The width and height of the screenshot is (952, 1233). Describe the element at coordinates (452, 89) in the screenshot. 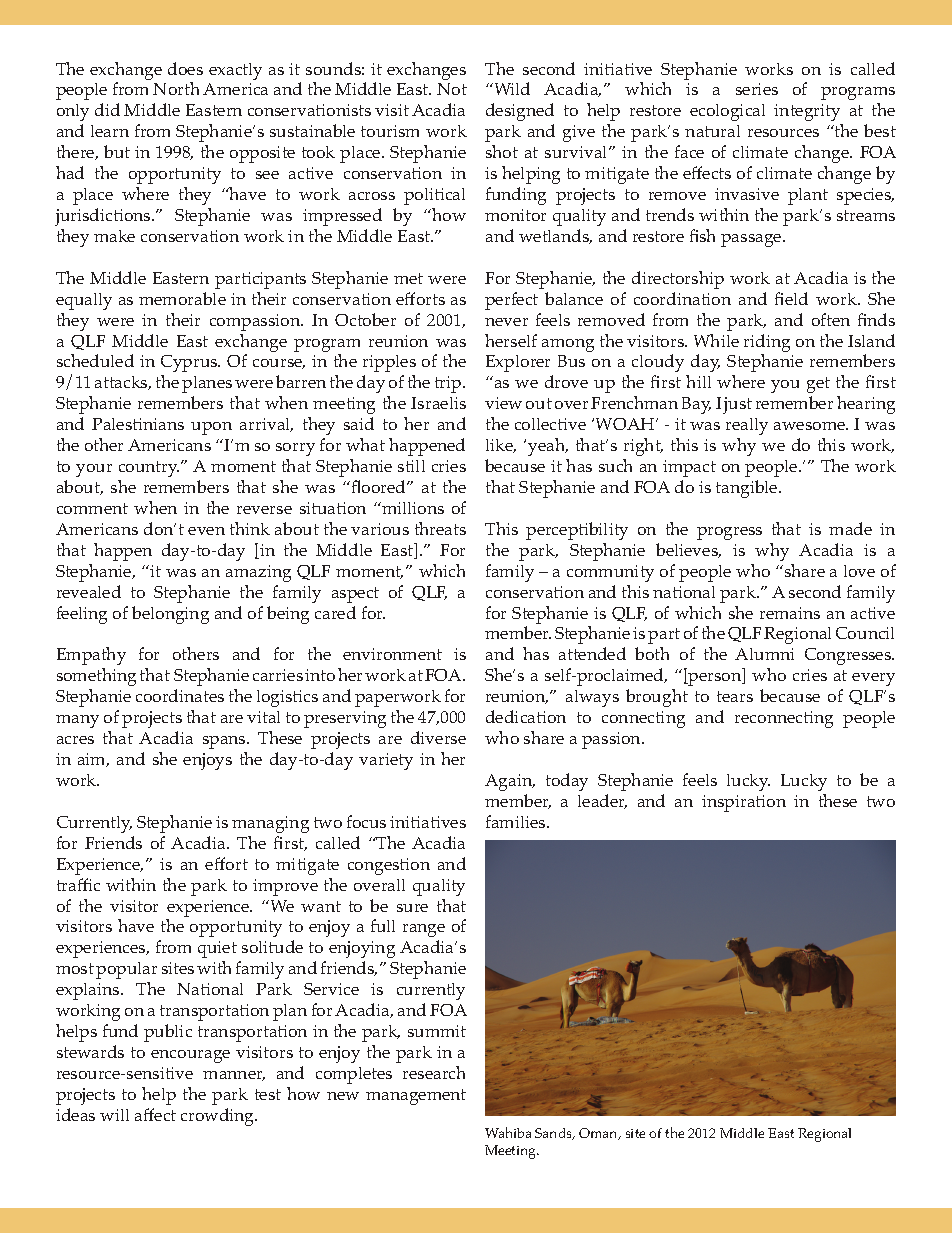

I see `Not` at that location.
